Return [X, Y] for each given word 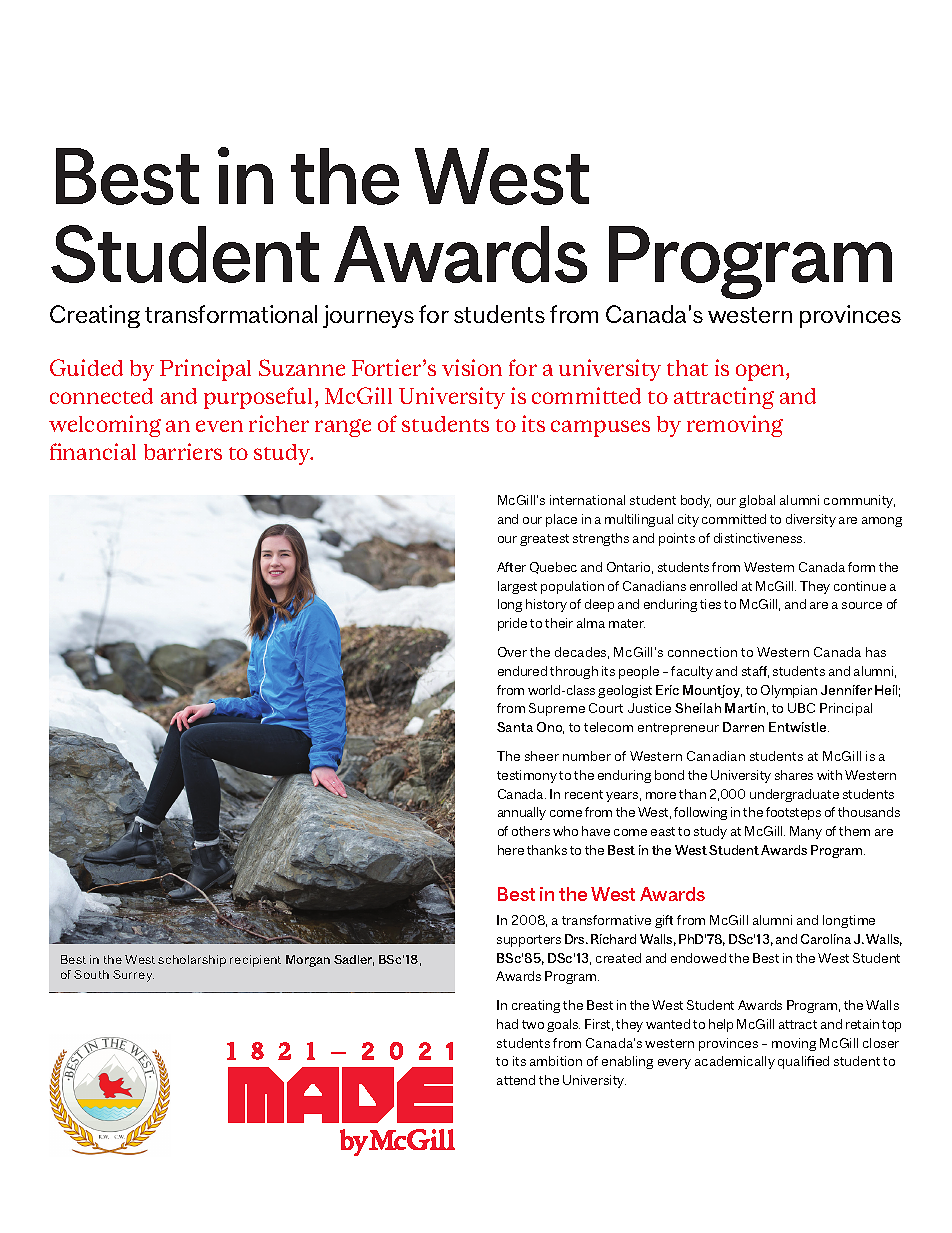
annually [522, 813]
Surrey [133, 976]
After [511, 567]
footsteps [793, 813]
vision [472, 367]
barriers [183, 451]
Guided [86, 367]
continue [860, 586]
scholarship [192, 961]
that [687, 368]
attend [516, 1080]
